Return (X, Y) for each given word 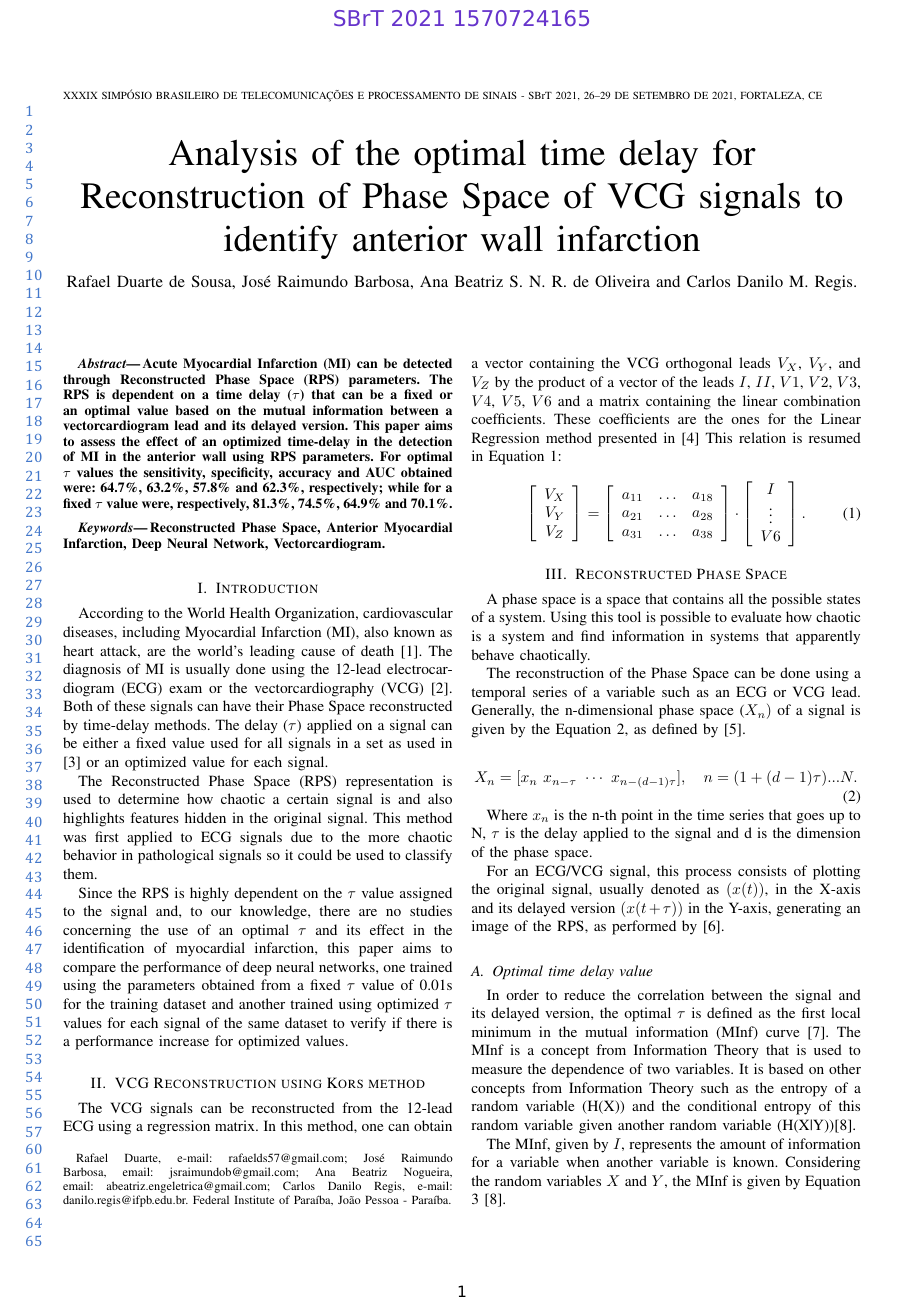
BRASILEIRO (187, 95)
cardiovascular (408, 612)
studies (431, 910)
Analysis (233, 156)
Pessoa (382, 1200)
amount (743, 1144)
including (151, 633)
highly (209, 894)
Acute (160, 363)
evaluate (756, 616)
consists (762, 870)
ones (745, 420)
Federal (211, 1199)
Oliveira (622, 281)
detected (427, 363)
